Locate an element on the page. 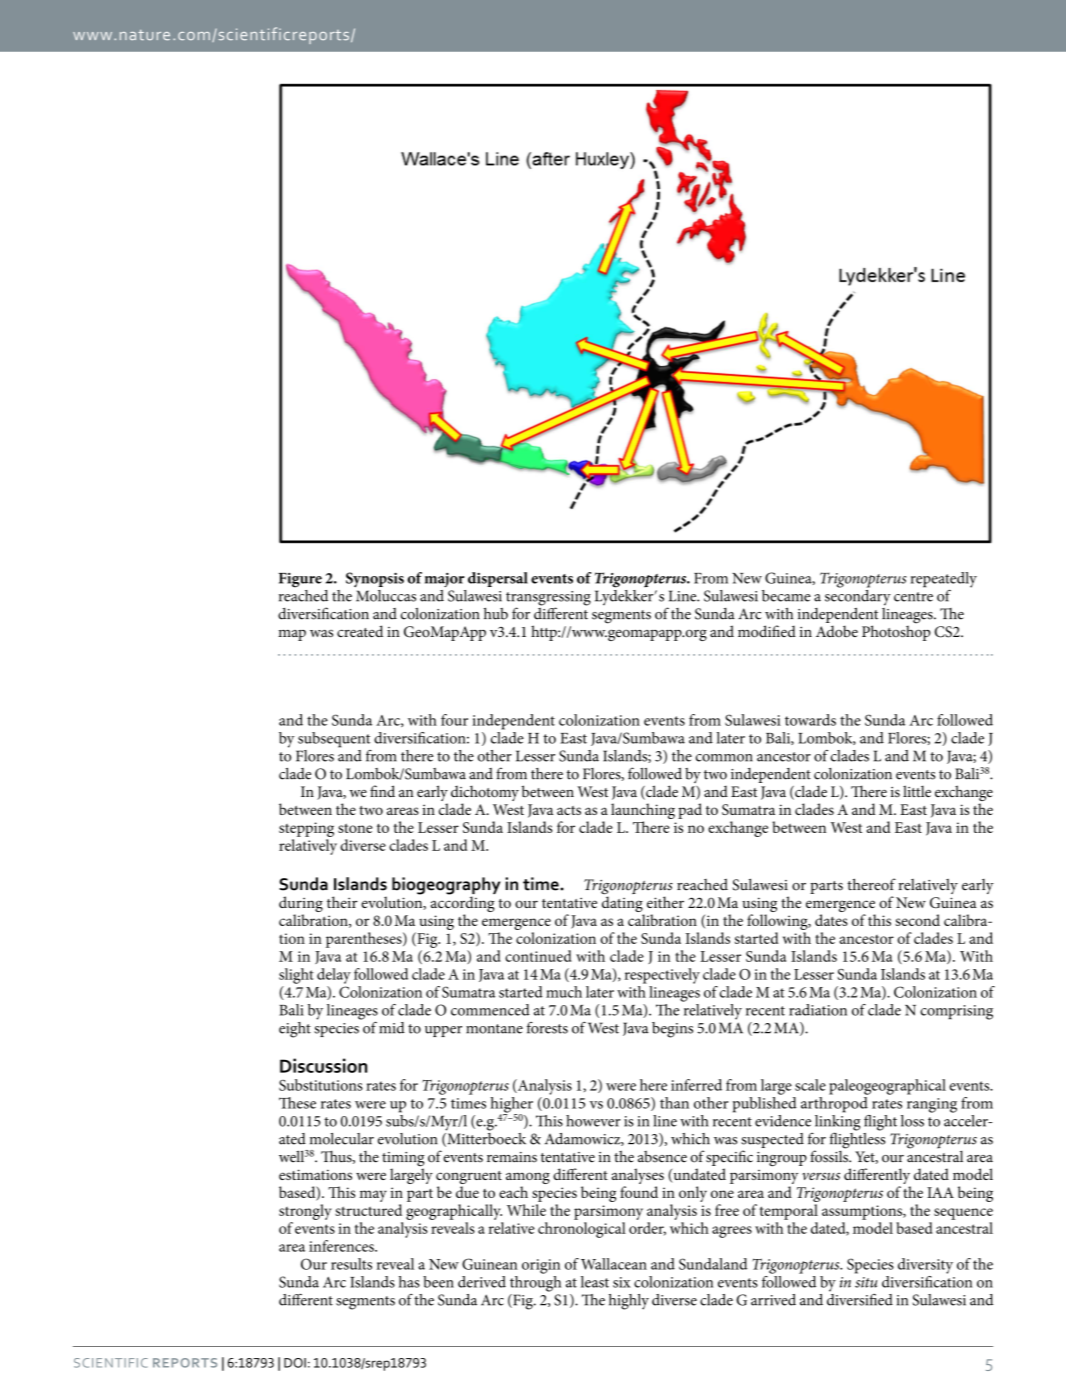  comprising is located at coordinates (956, 1012).
